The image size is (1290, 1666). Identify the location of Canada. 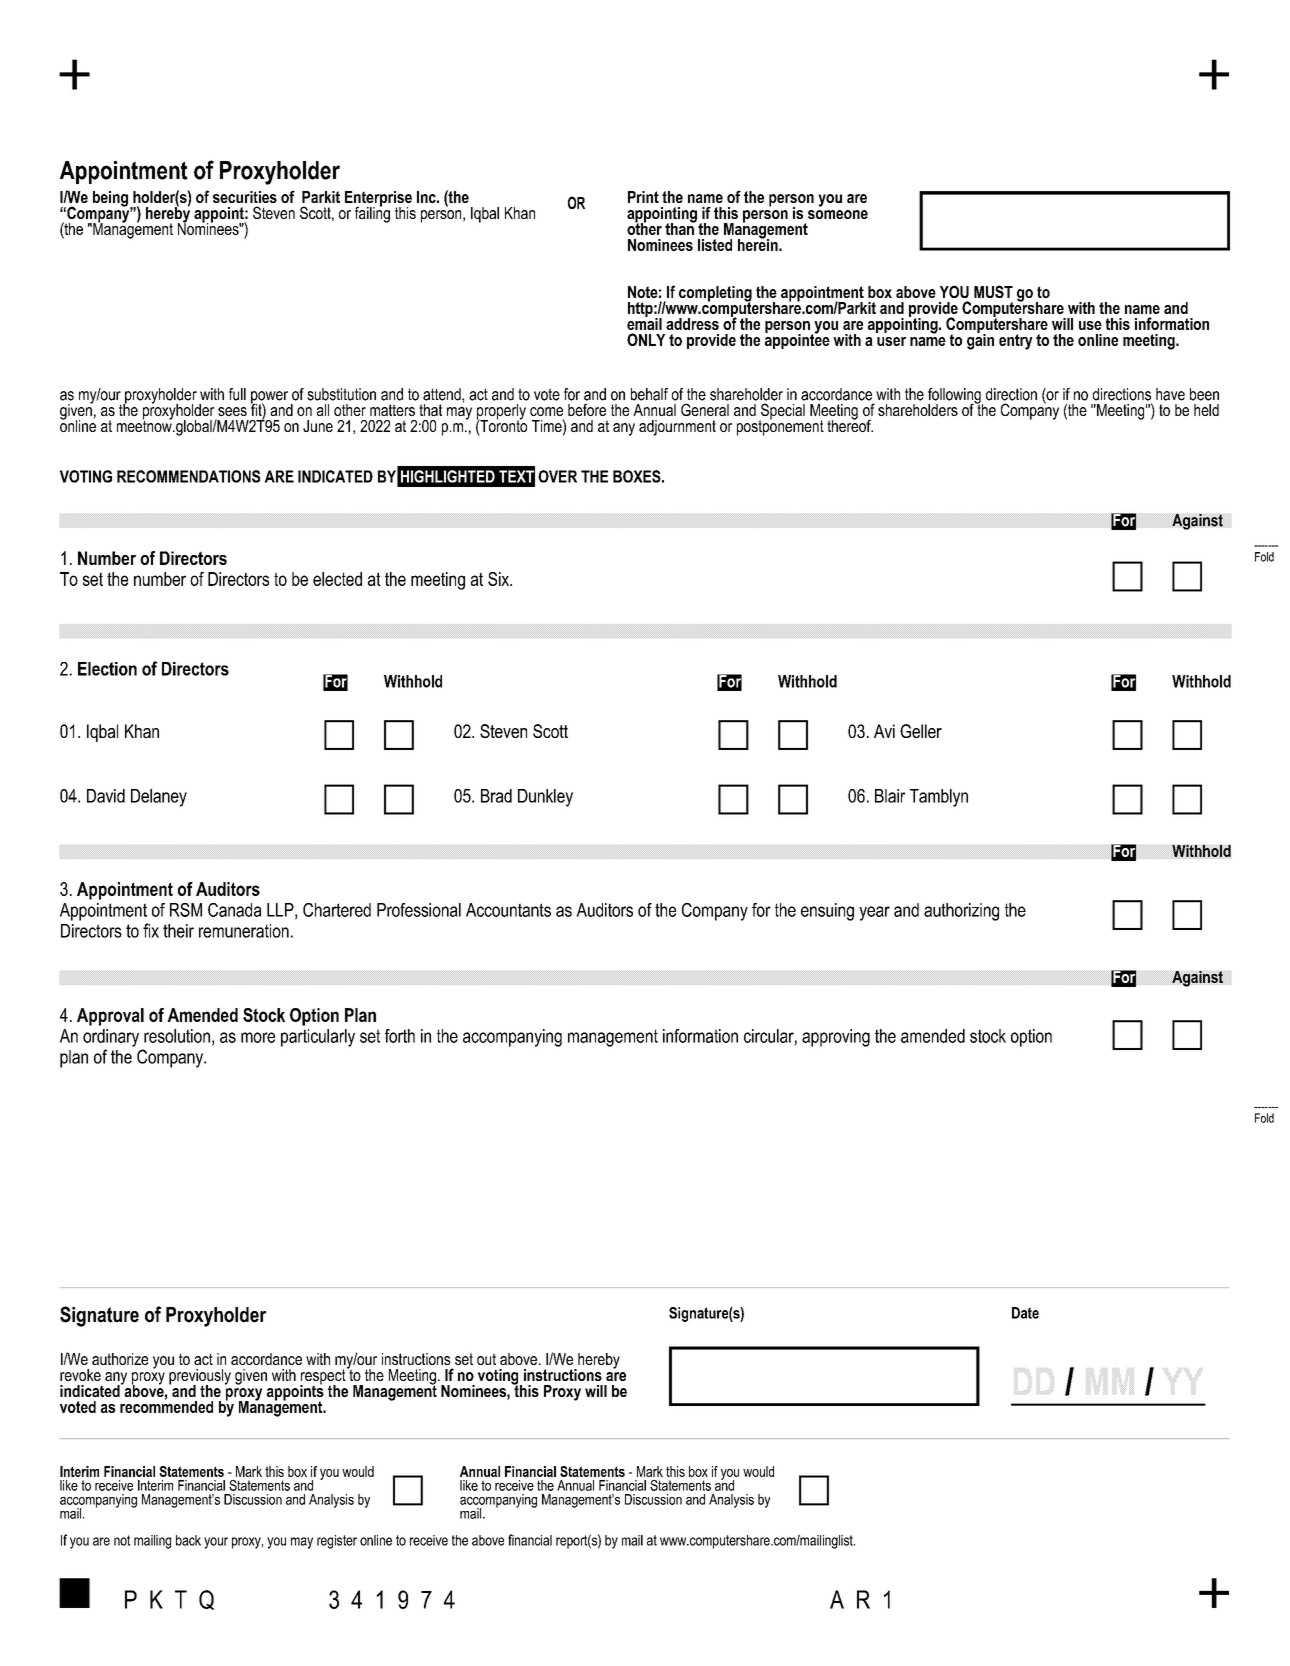
(234, 910).
